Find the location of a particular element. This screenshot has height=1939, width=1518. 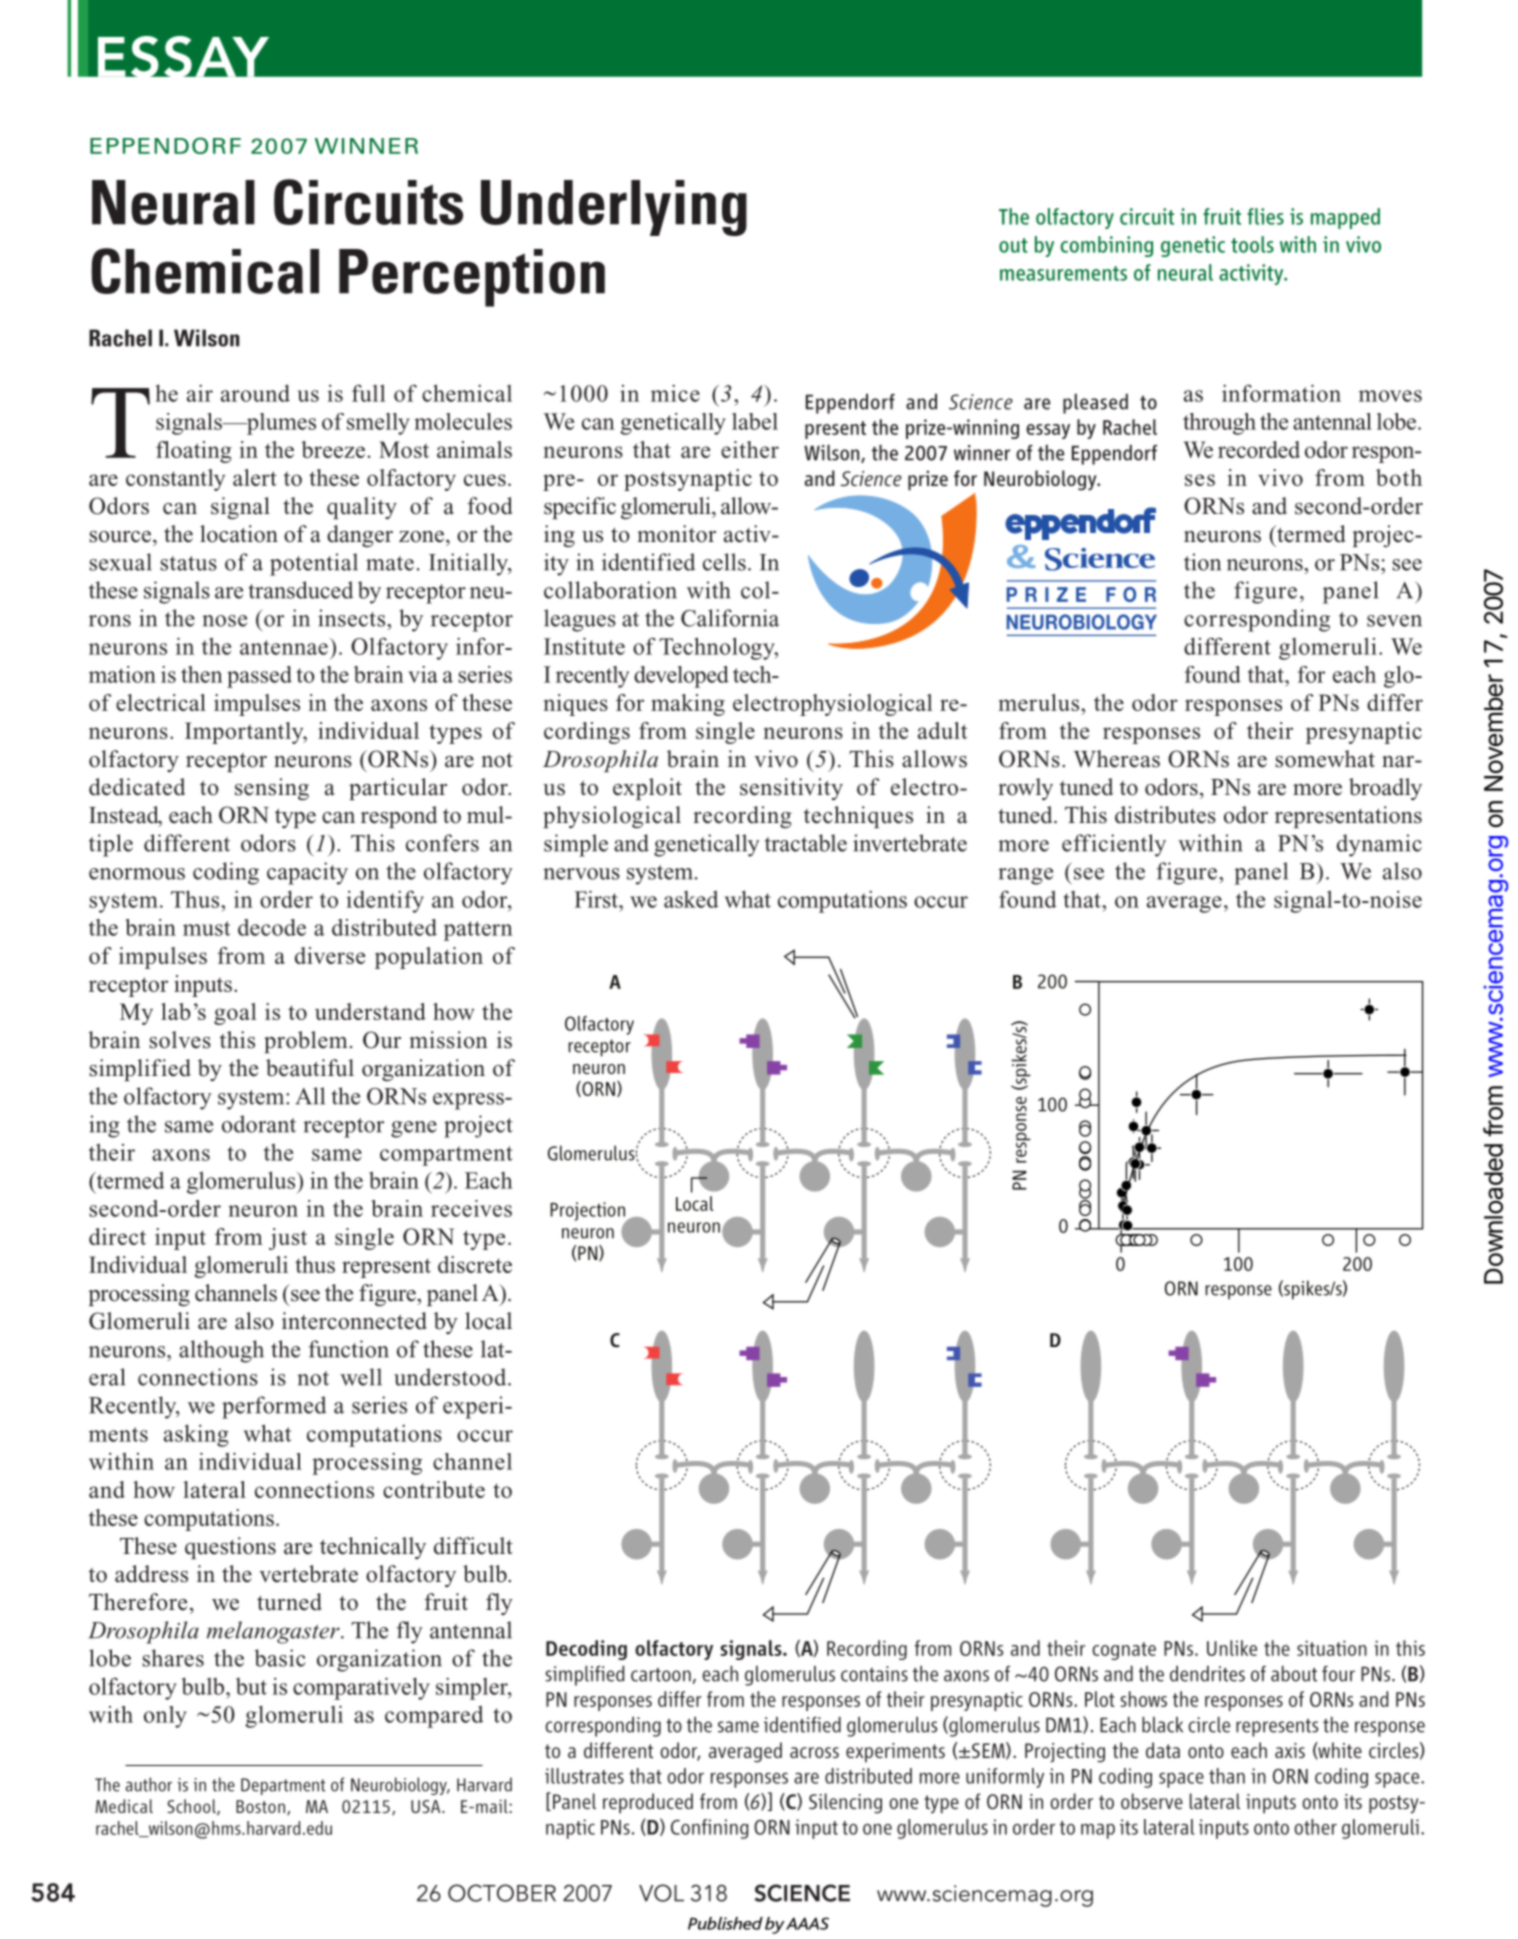

distributes is located at coordinates (1165, 815).
